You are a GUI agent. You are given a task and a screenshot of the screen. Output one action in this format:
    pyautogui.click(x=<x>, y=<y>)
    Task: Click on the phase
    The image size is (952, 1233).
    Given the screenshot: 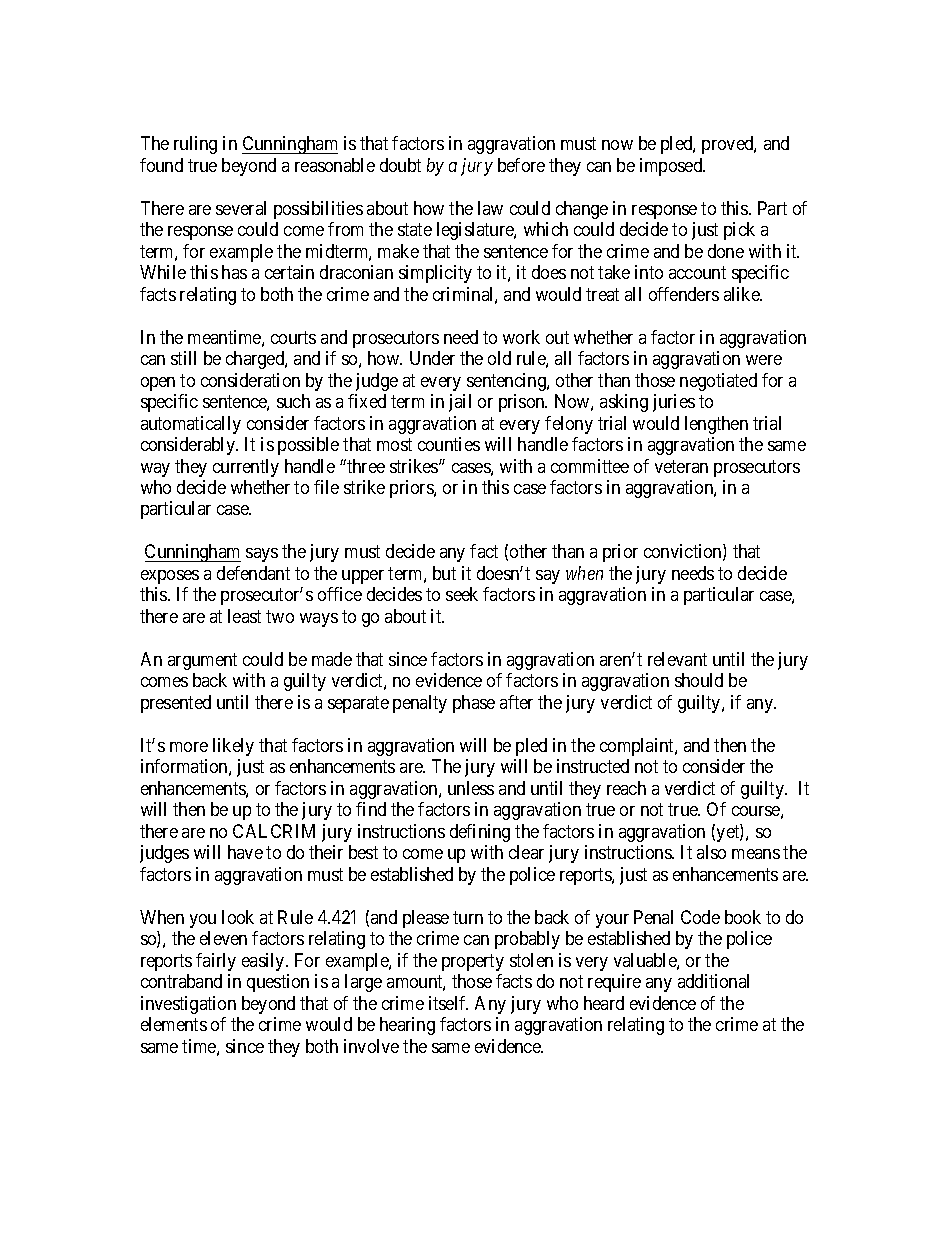 What is the action you would take?
    pyautogui.click(x=474, y=704)
